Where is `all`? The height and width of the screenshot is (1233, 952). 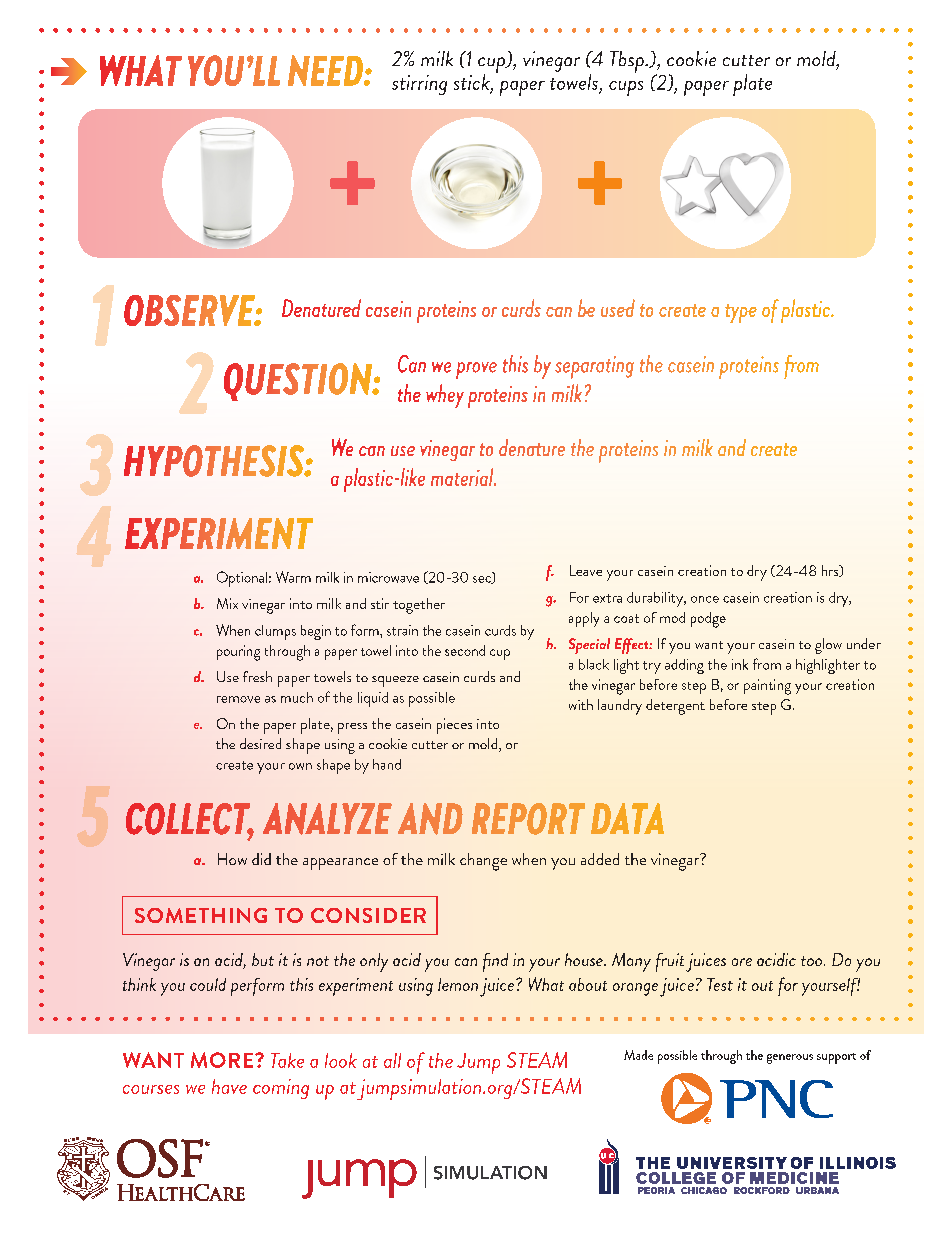
all is located at coordinates (392, 1060).
